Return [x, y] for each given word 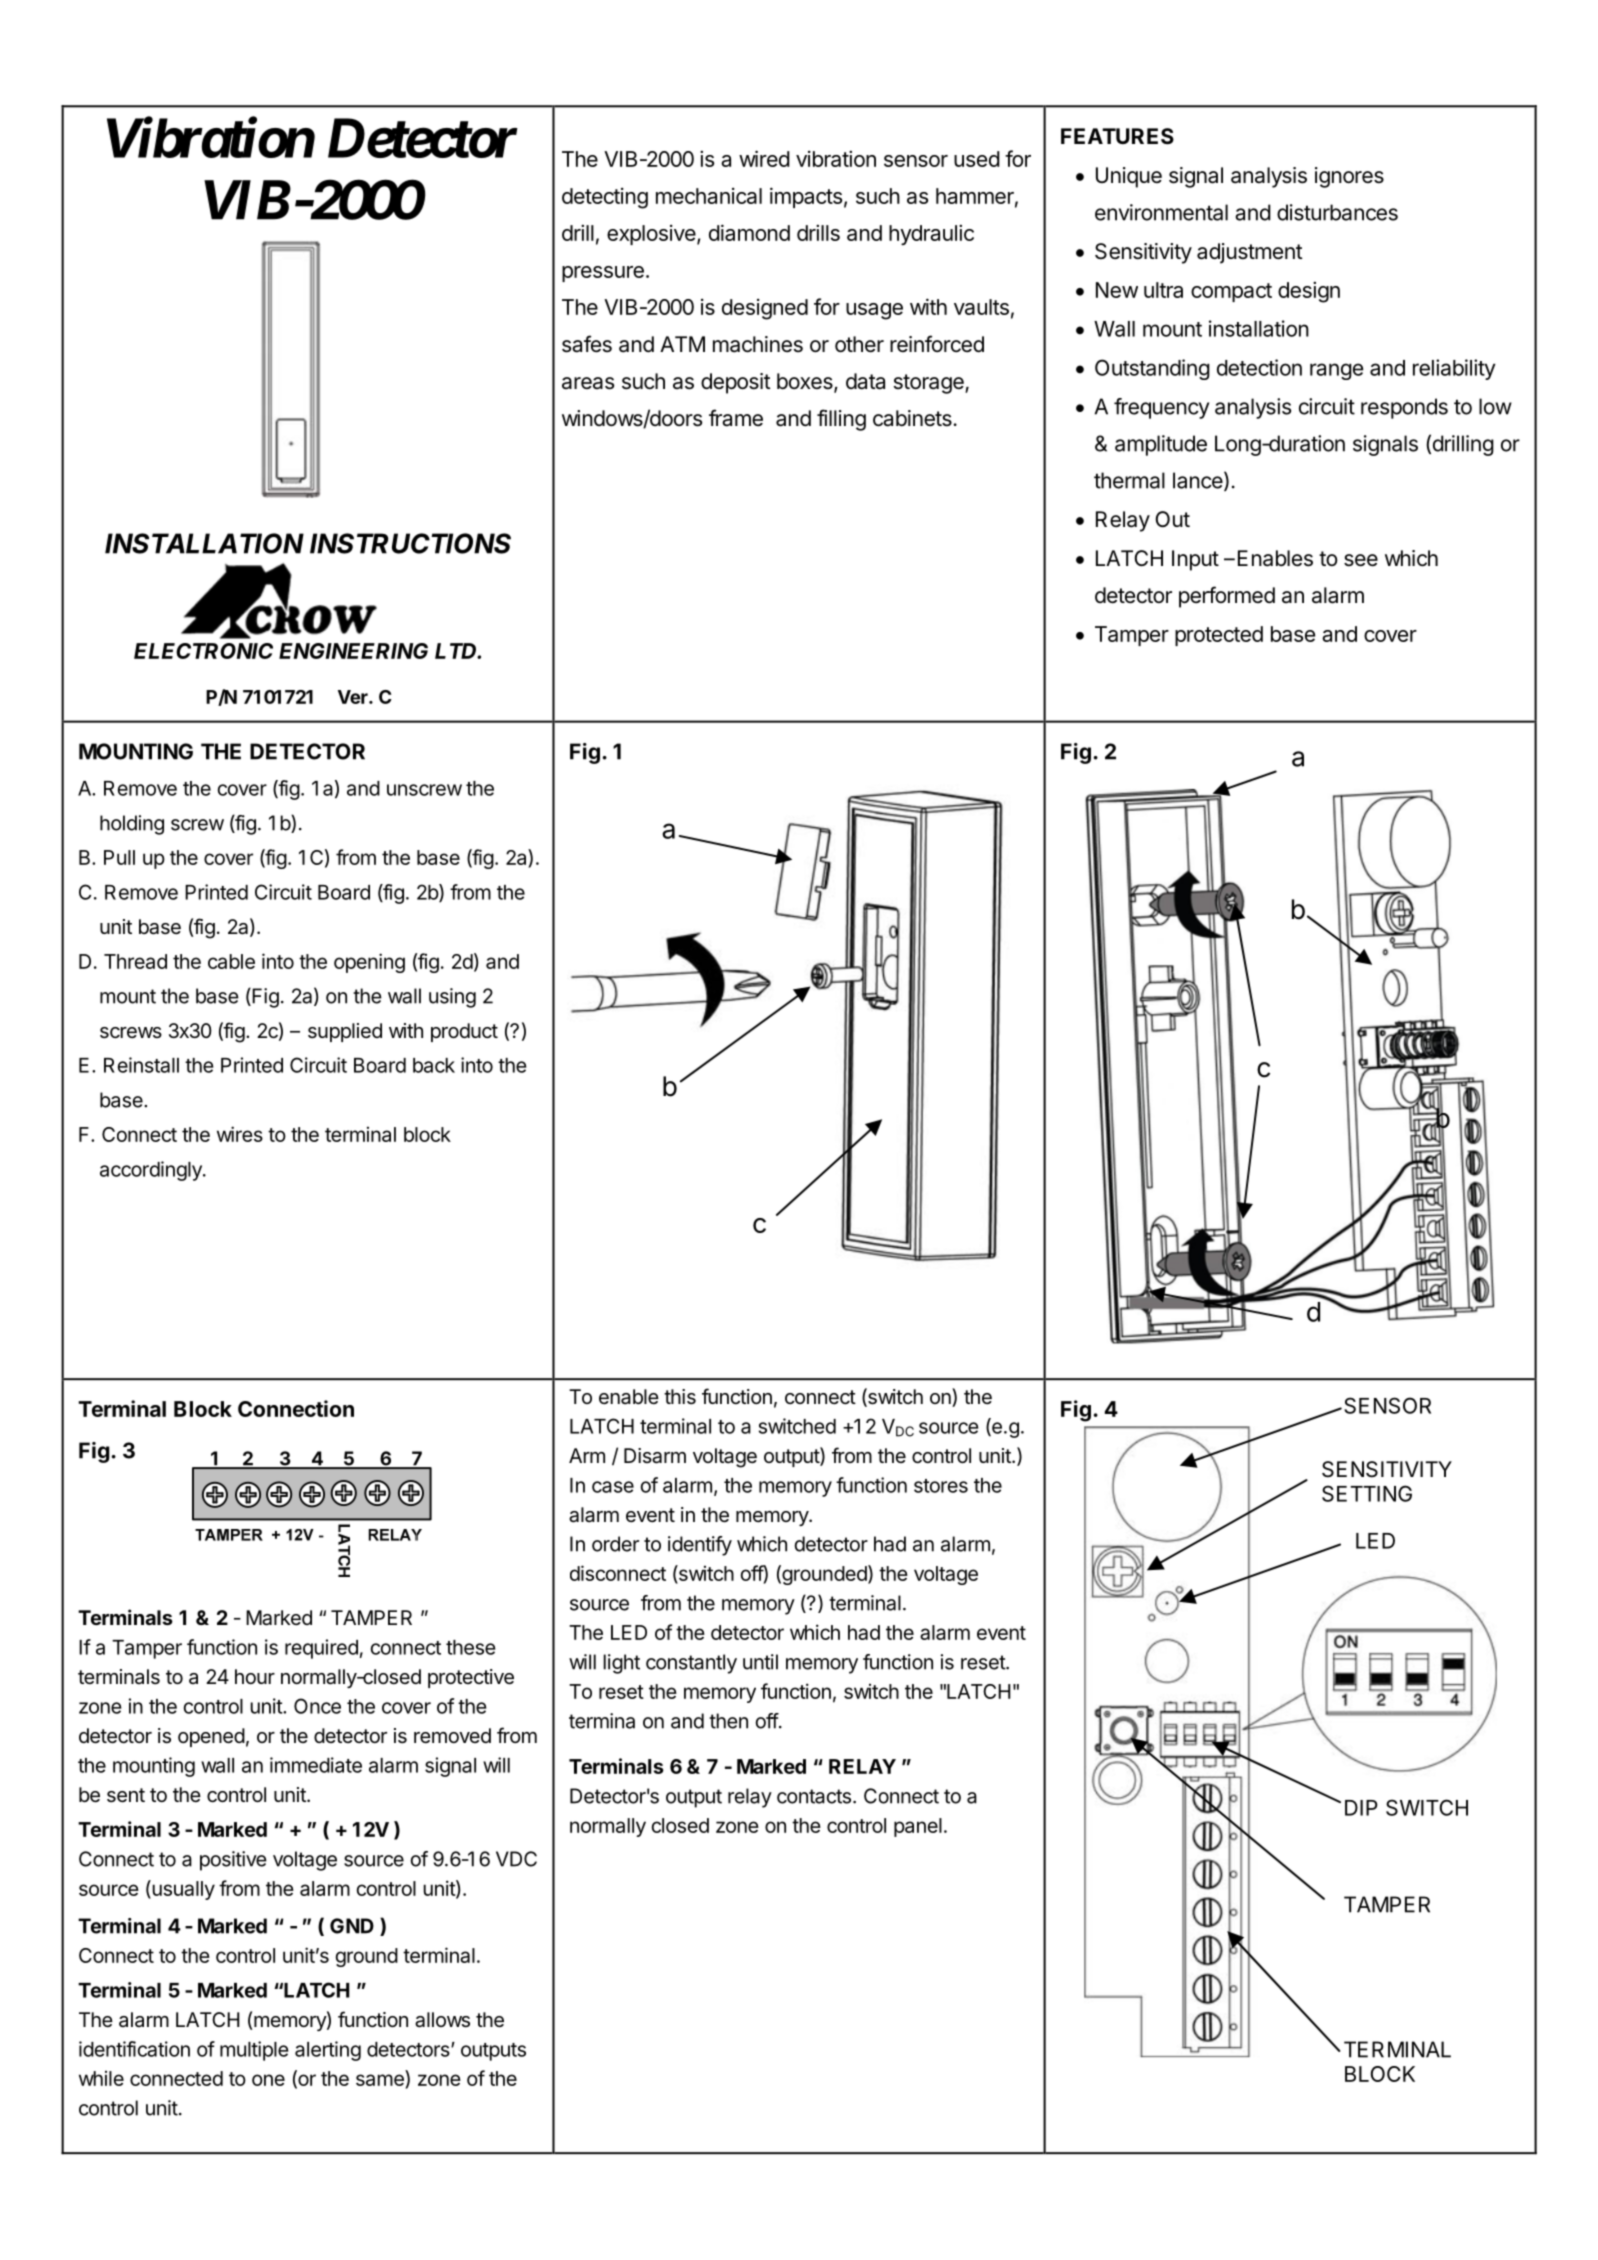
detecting [605, 198]
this [680, 1397]
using [452, 998]
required [321, 1649]
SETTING [1367, 1493]
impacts [806, 197]
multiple [254, 2051]
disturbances [1337, 212]
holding [132, 825]
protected [1219, 636]
